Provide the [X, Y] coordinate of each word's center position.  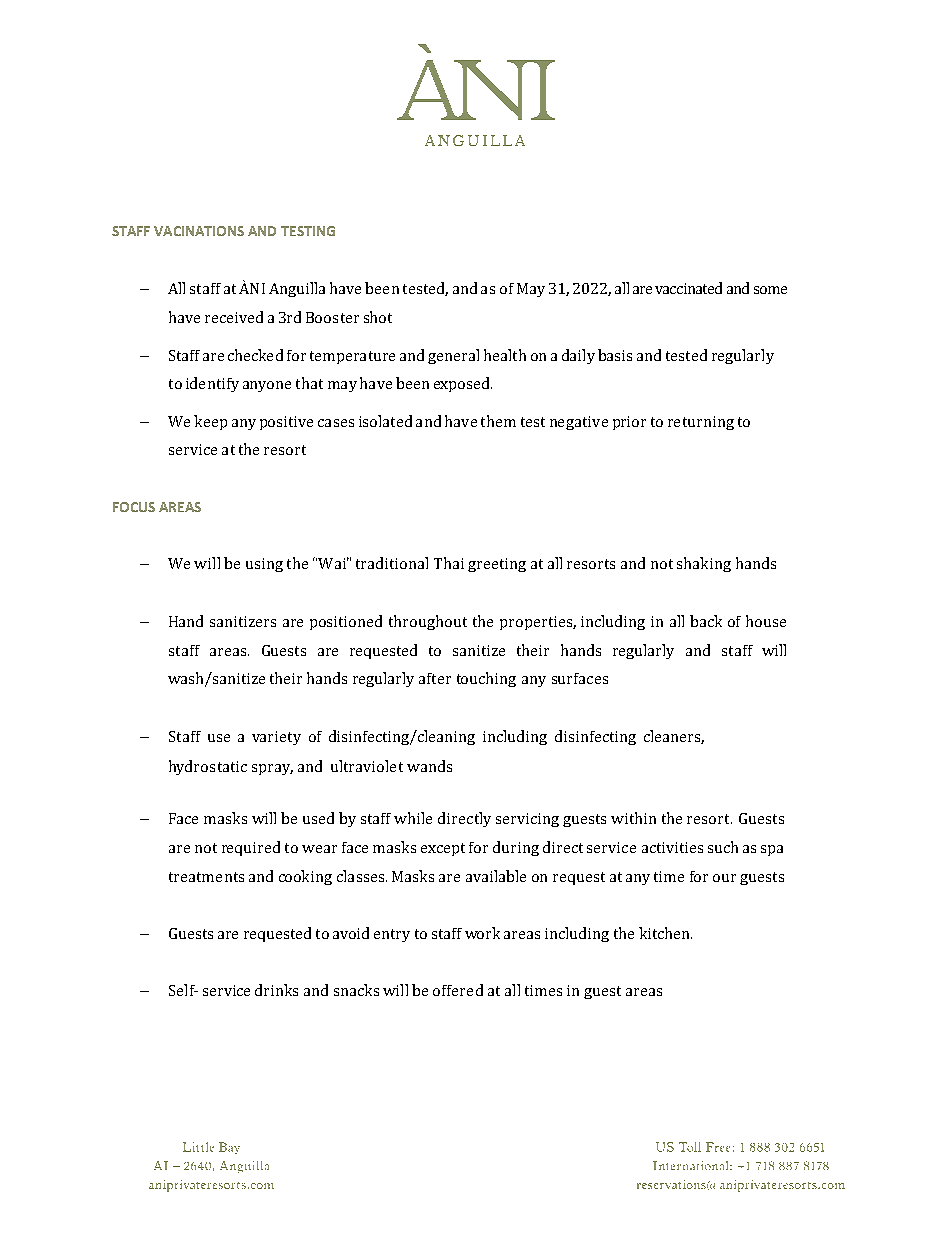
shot [378, 317]
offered [458, 990]
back [706, 621]
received [234, 317]
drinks [276, 990]
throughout [428, 622]
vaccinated [688, 288]
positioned [346, 622]
